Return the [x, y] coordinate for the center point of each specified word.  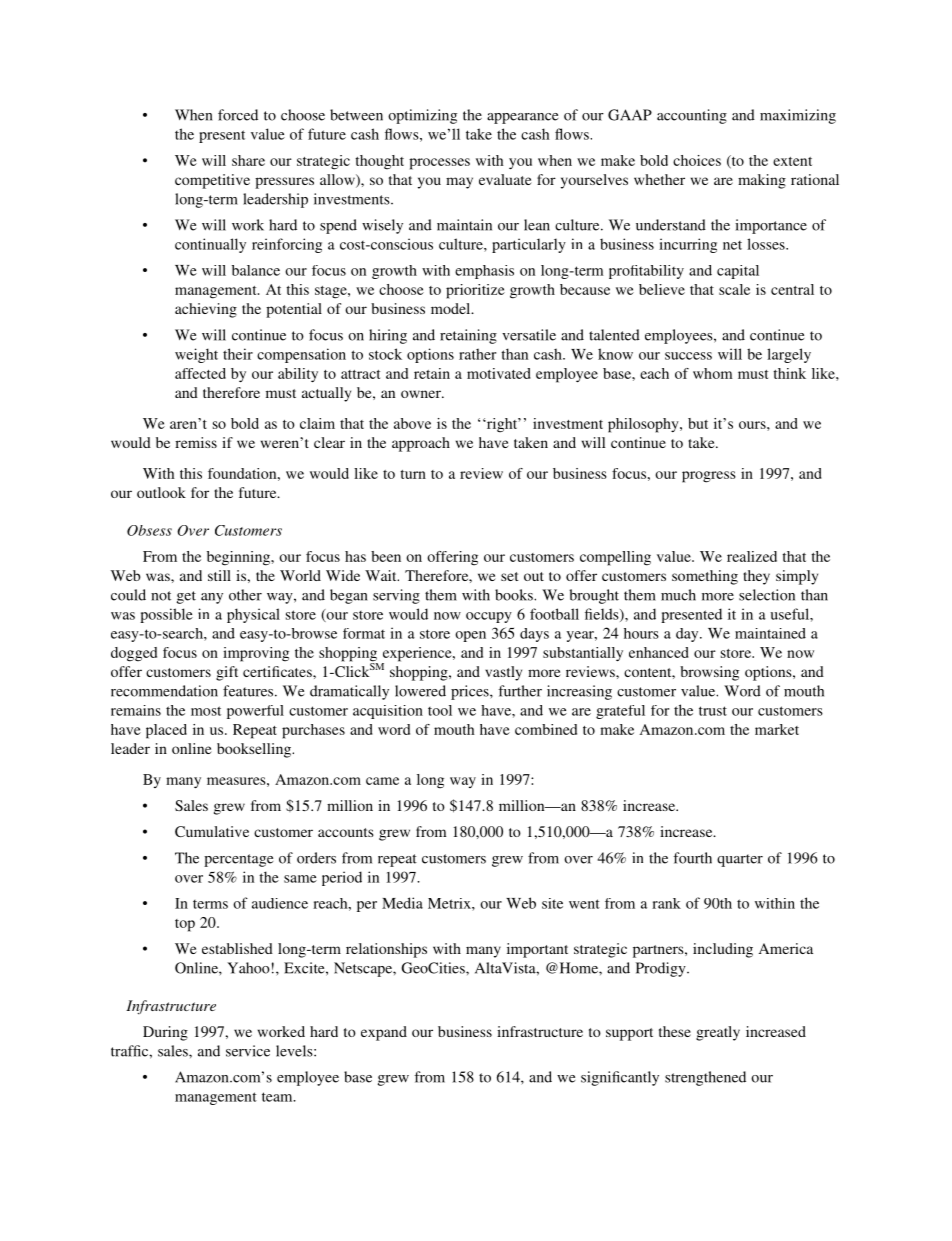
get [186, 597]
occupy [489, 617]
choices [697, 160]
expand [384, 1033]
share [248, 160]
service [248, 1051]
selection [767, 595]
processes [439, 164]
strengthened [705, 1078]
